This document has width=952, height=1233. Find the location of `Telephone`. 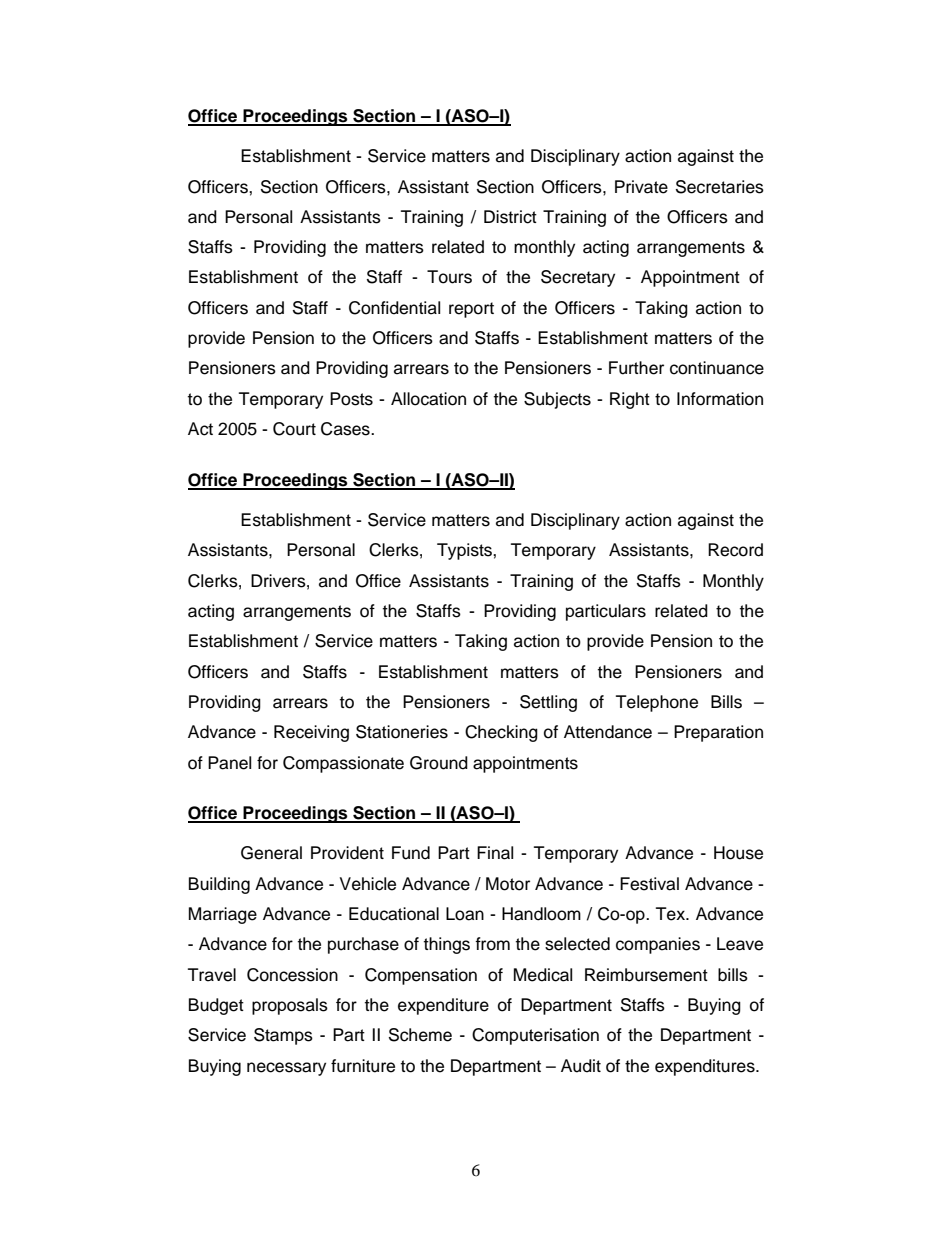

Telephone is located at coordinates (657, 703).
